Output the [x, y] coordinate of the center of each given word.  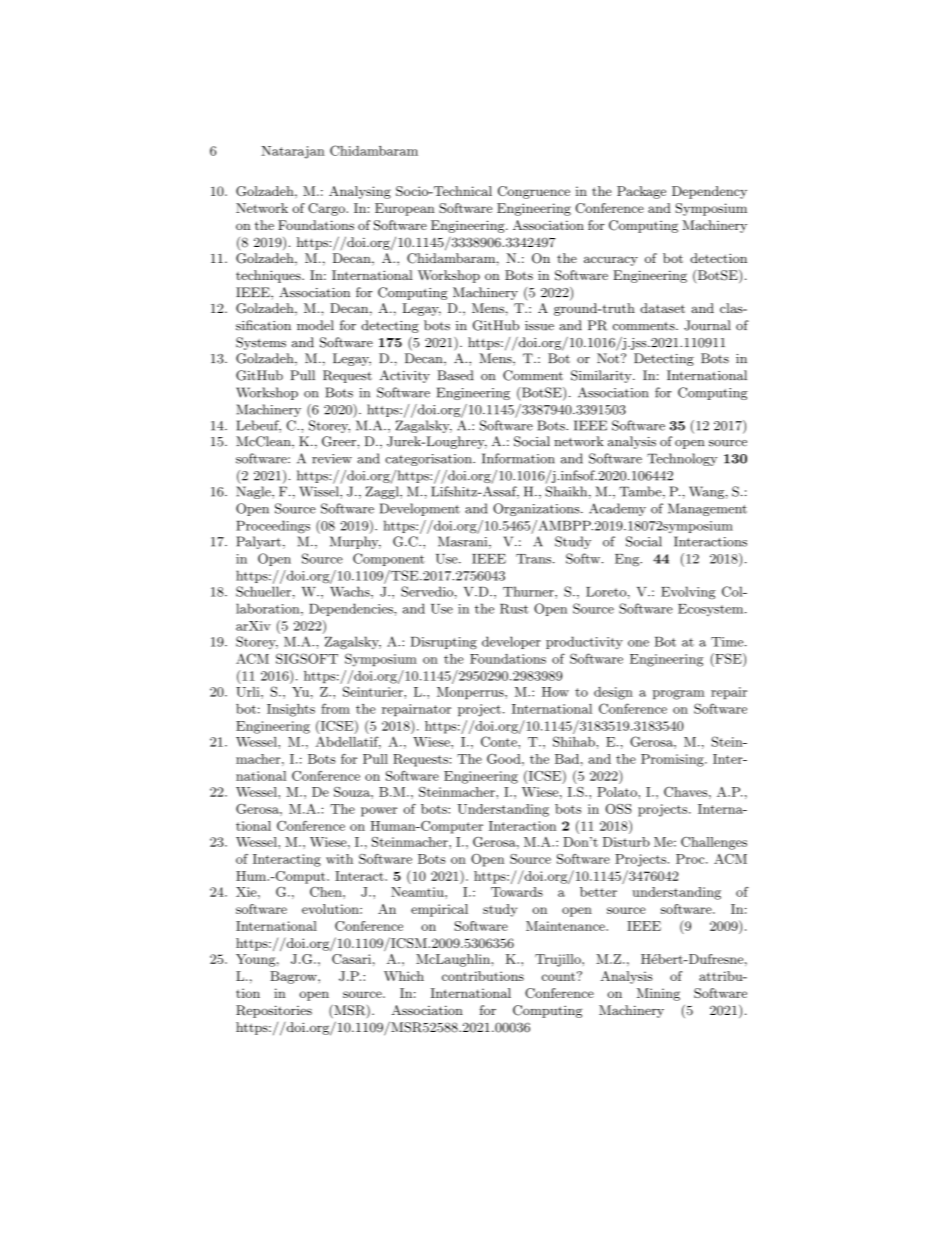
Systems [261, 343]
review [332, 459]
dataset [662, 308]
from [335, 708]
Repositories [274, 1011]
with [339, 859]
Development [420, 509]
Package [641, 192]
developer [511, 642]
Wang [706, 492]
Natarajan [293, 152]
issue [539, 326]
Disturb [626, 842]
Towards [517, 892]
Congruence [534, 192]
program [679, 695]
